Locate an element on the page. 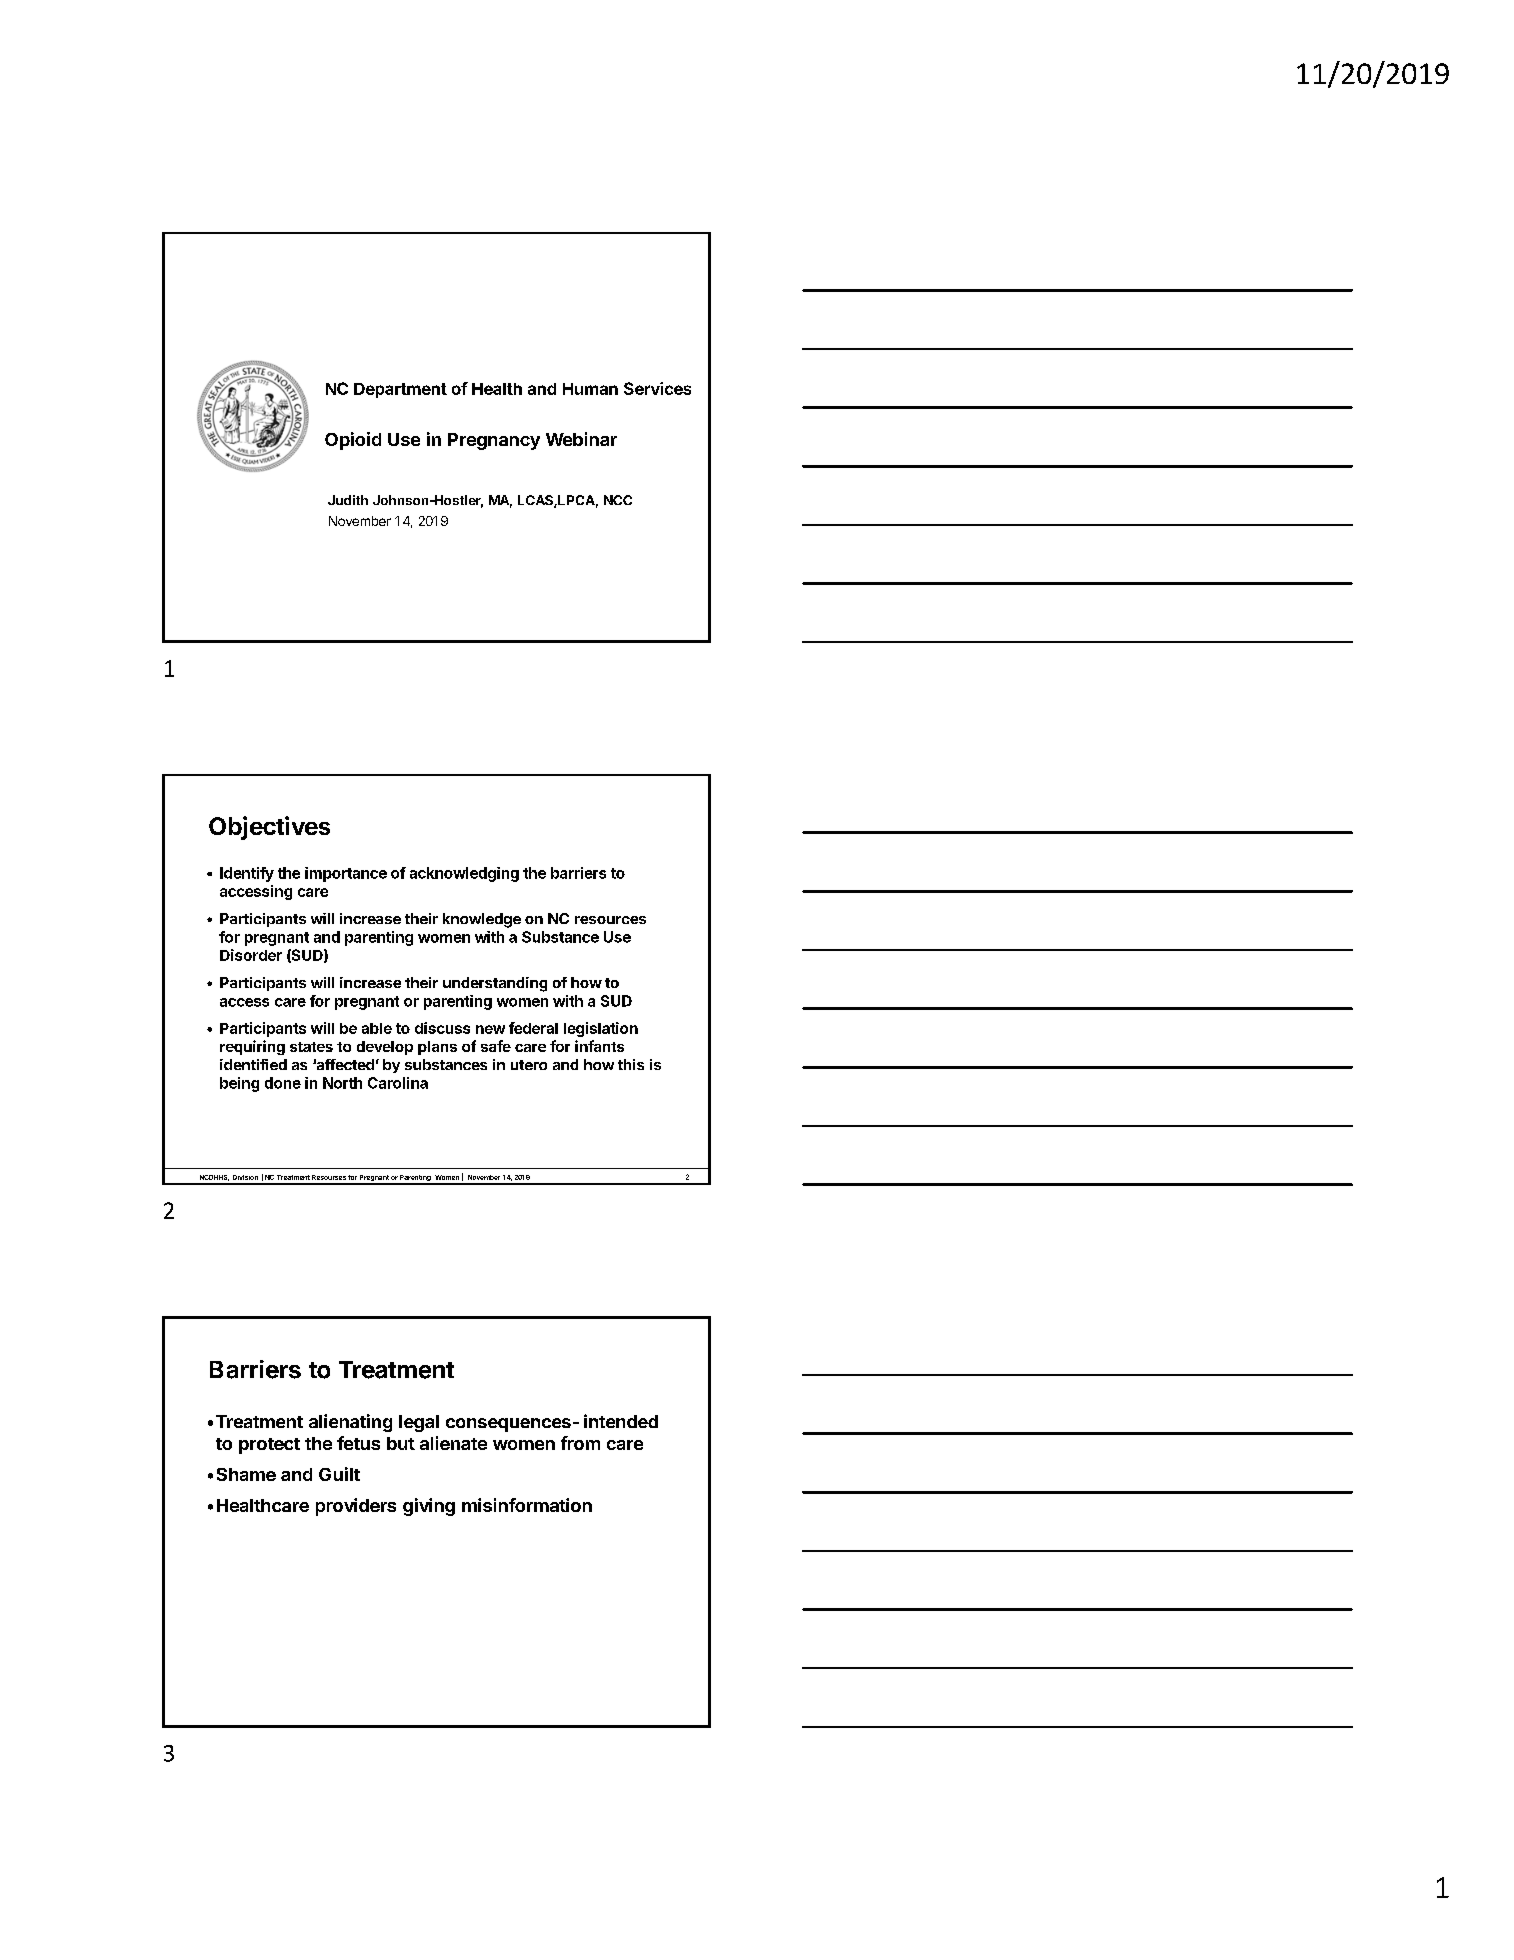 The width and height of the image is (1514, 1960). protect is located at coordinates (269, 1446).
